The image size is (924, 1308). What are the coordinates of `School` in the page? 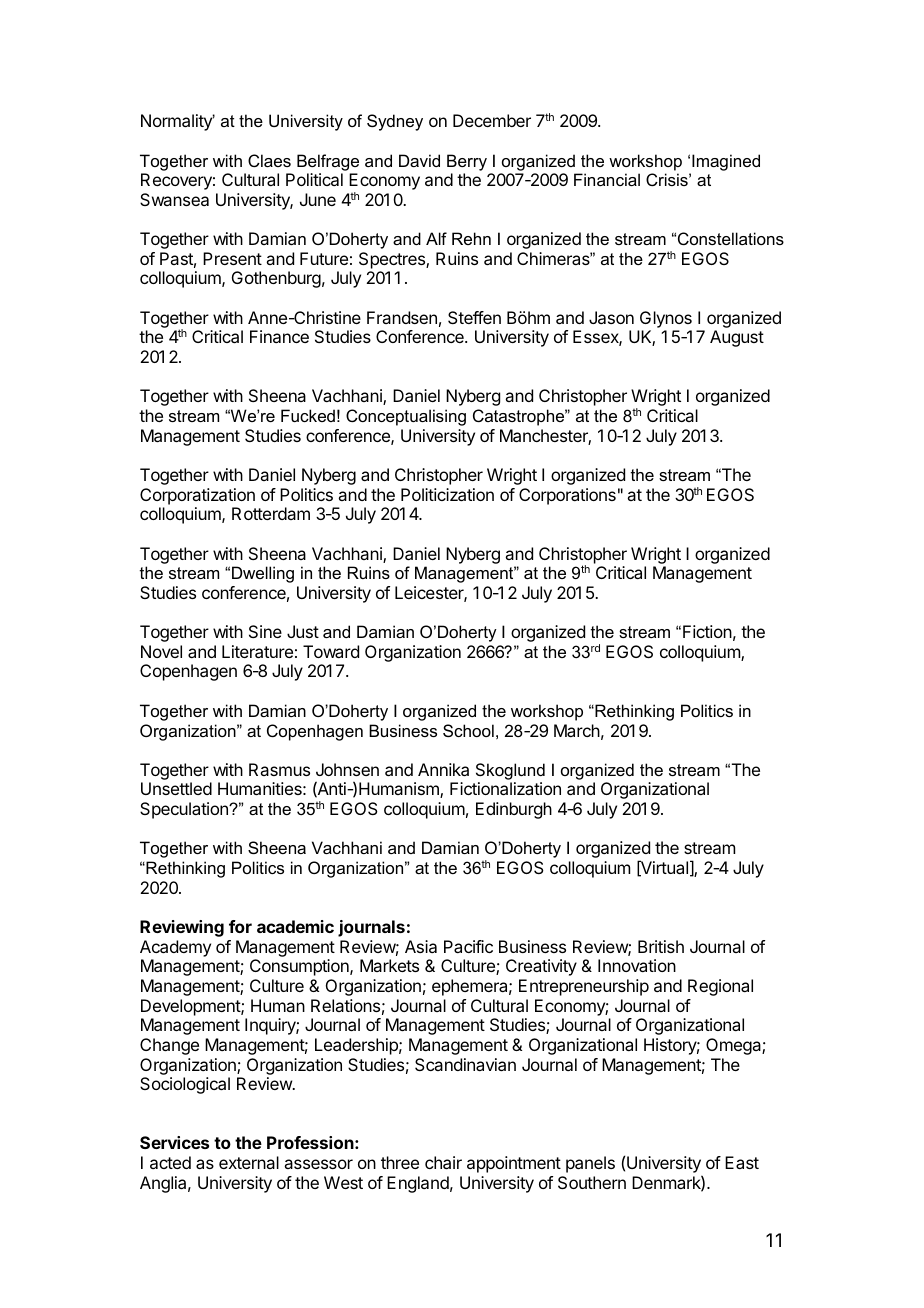 It's located at (468, 730).
